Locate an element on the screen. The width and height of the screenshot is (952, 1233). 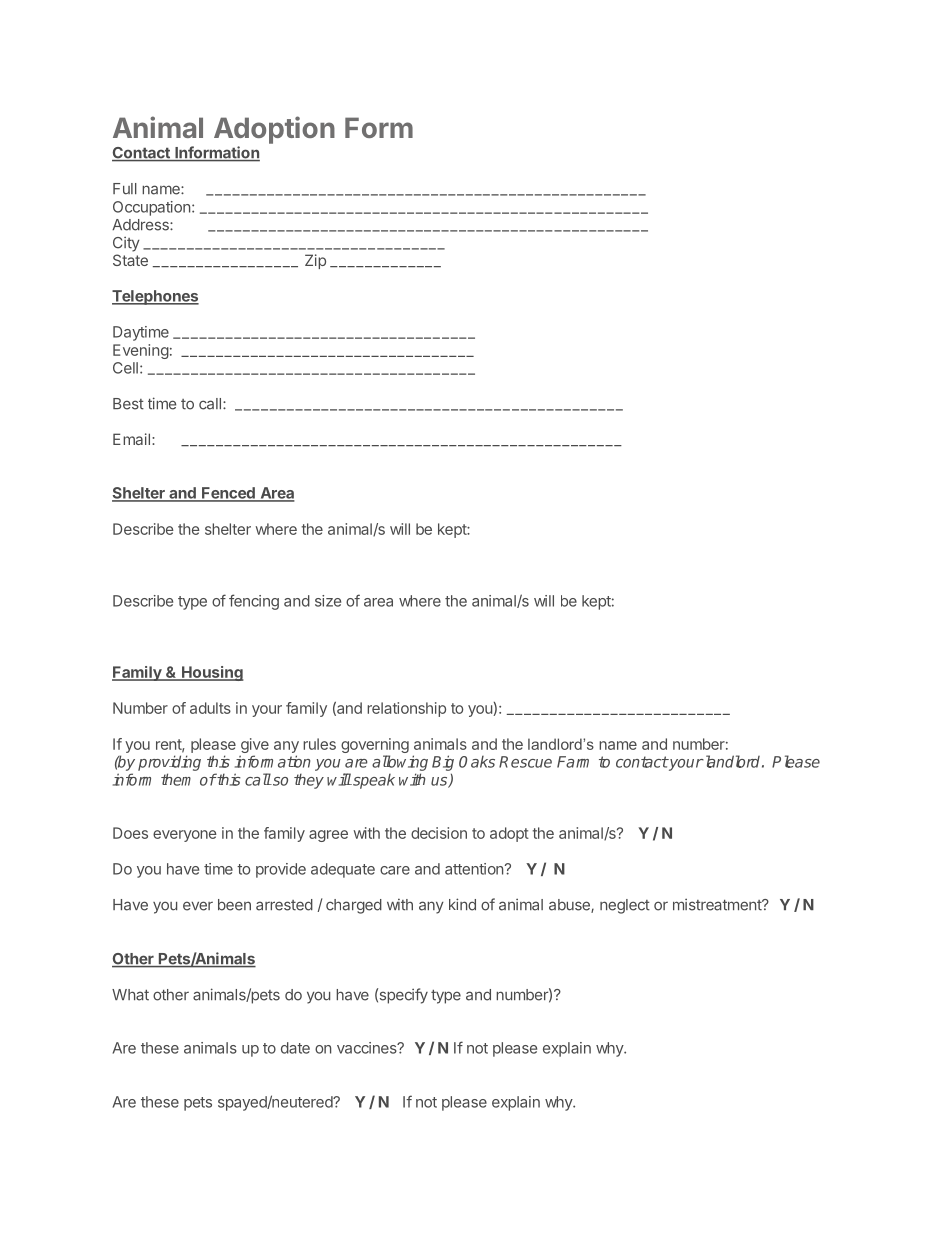
Occupation is located at coordinates (151, 208).
